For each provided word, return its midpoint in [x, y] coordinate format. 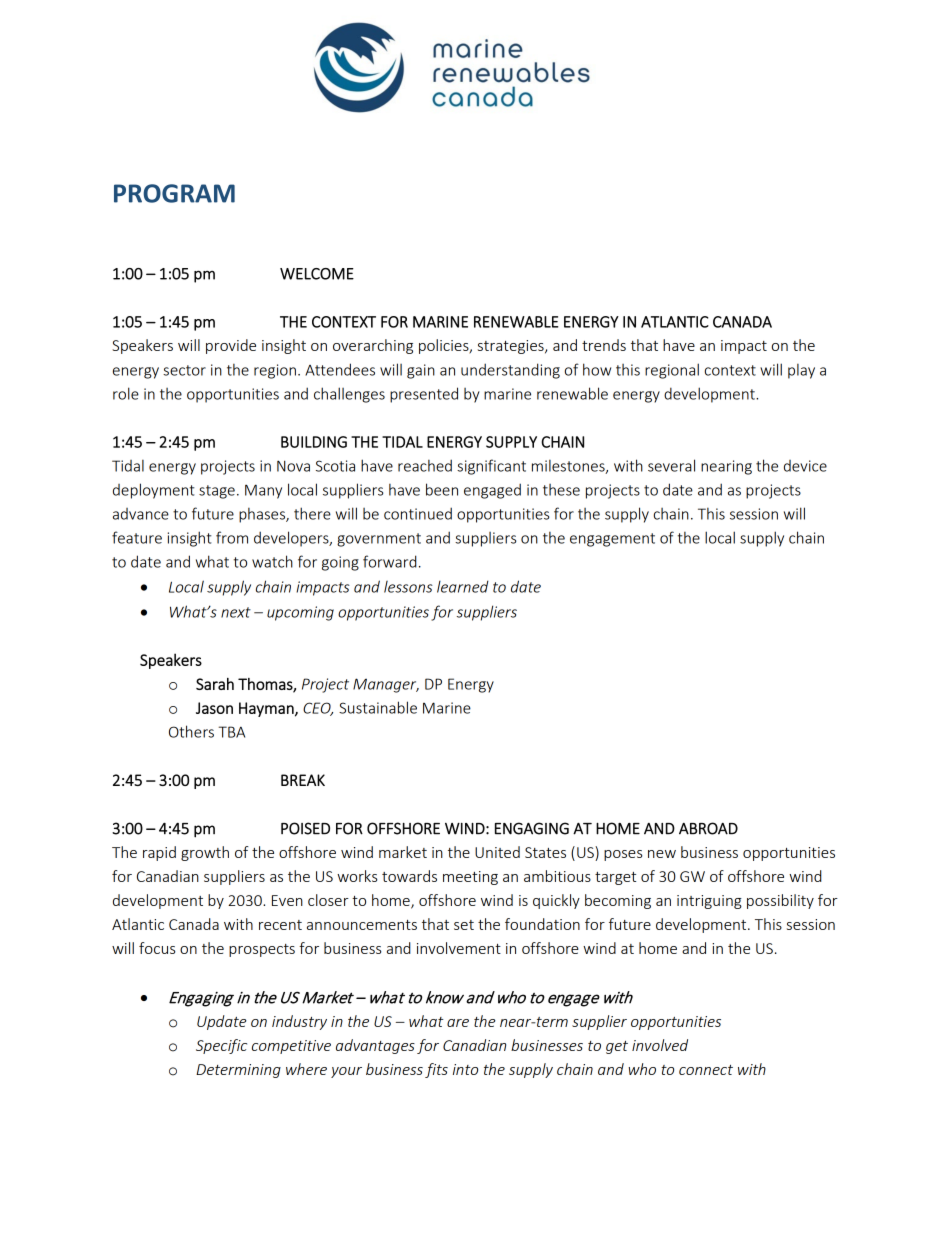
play [801, 371]
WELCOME [317, 274]
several [671, 465]
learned [463, 586]
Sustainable [378, 707]
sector [184, 370]
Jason [214, 708]
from [232, 537]
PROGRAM [174, 193]
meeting [470, 878]
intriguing [709, 902]
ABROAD [708, 828]
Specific [221, 1046]
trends [604, 345]
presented [424, 395]
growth [205, 853]
